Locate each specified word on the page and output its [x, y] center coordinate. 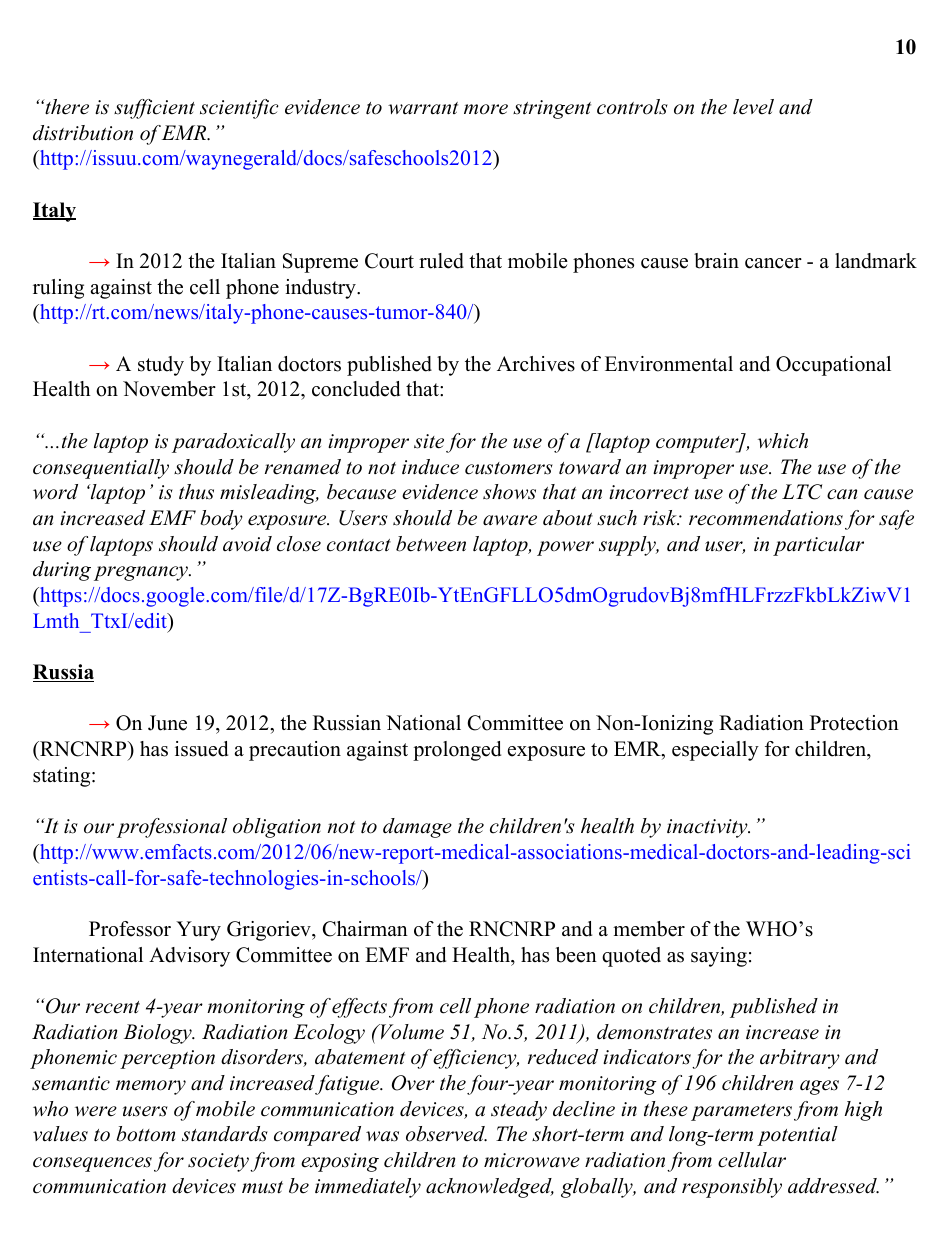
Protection [854, 723]
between [431, 544]
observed [446, 1134]
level [753, 107]
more [486, 109]
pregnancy [142, 573]
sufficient [154, 109]
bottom [145, 1134]
